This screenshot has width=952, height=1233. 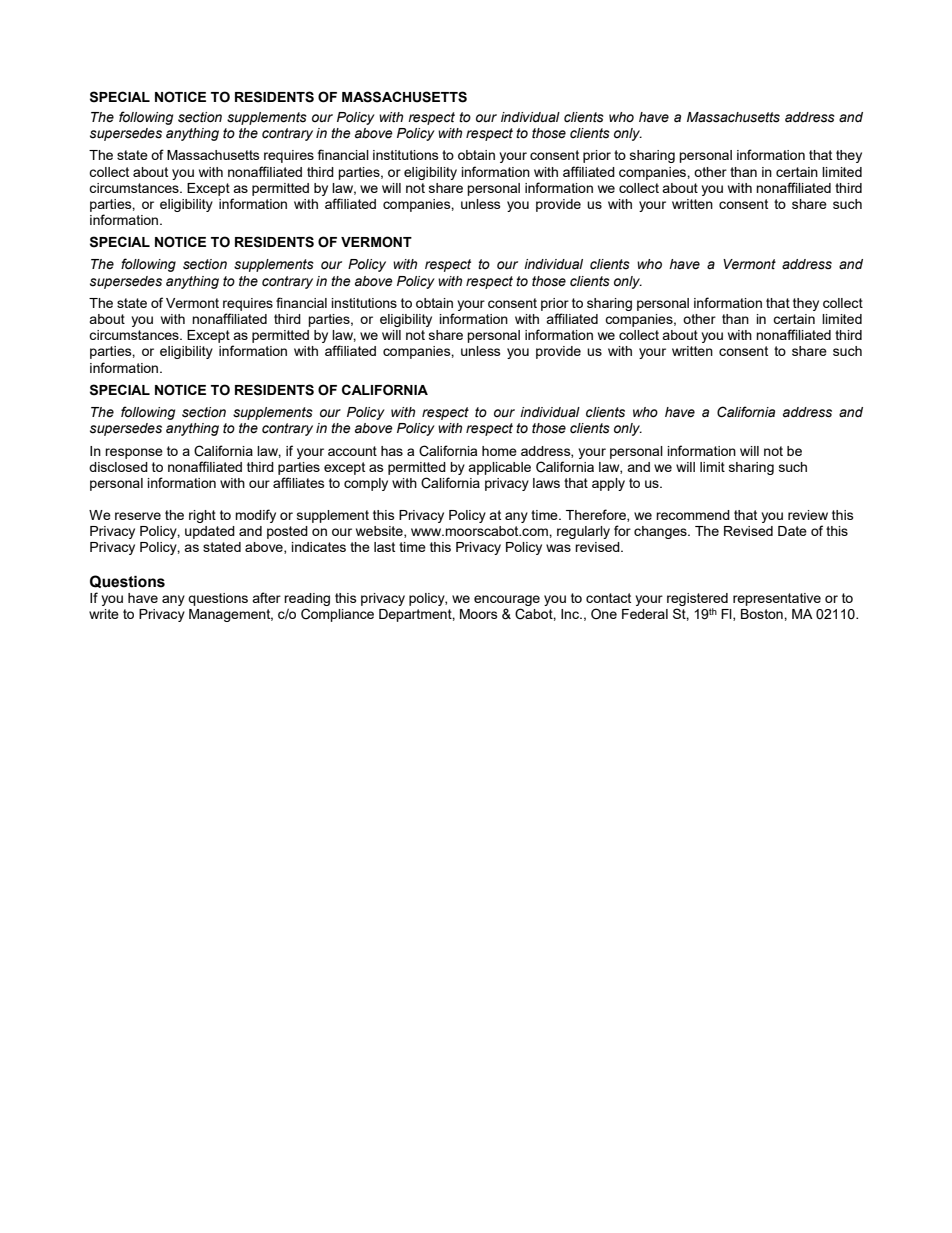 I want to click on affiliates, so click(x=299, y=482).
